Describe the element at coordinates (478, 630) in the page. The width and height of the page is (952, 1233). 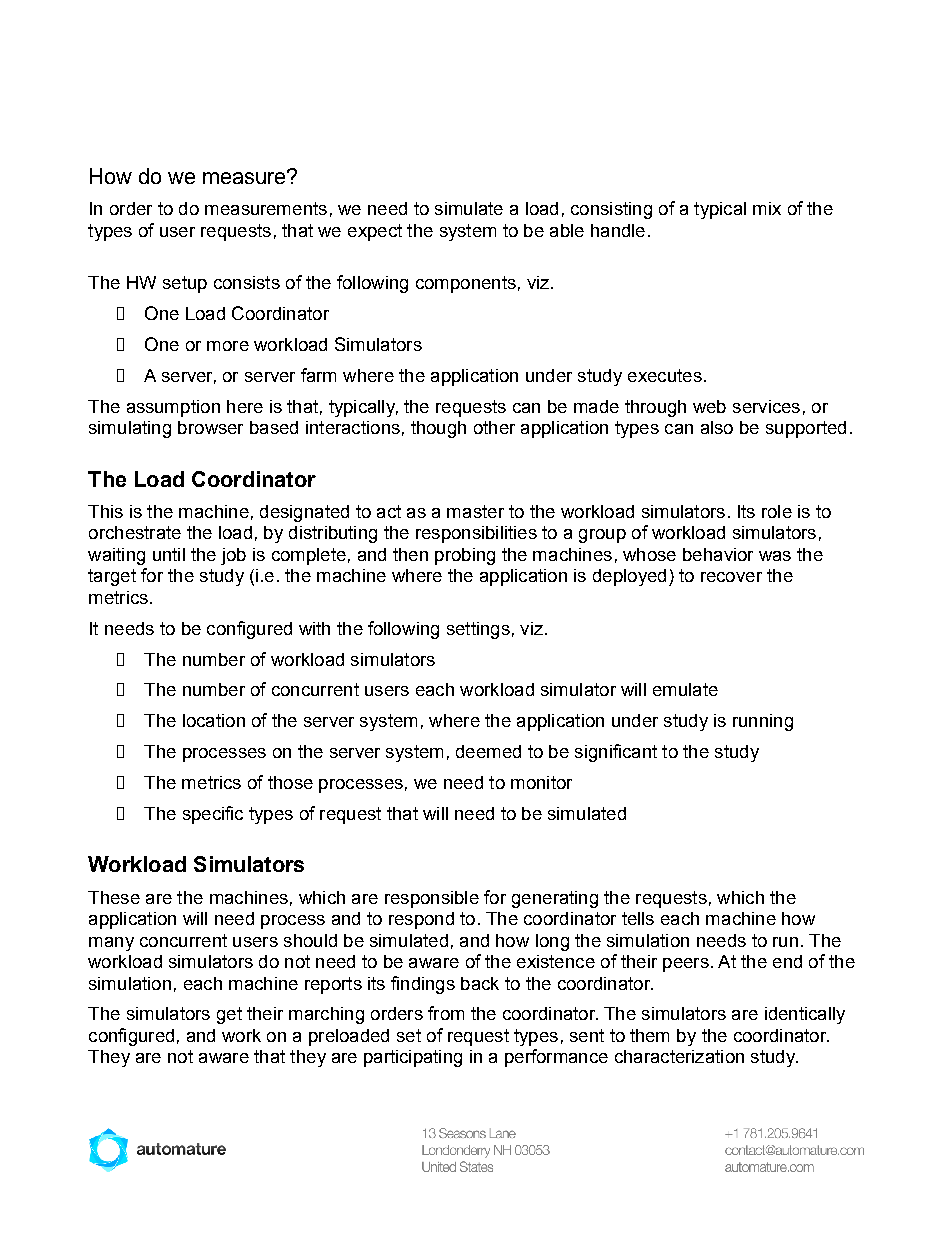
I see `settings` at that location.
